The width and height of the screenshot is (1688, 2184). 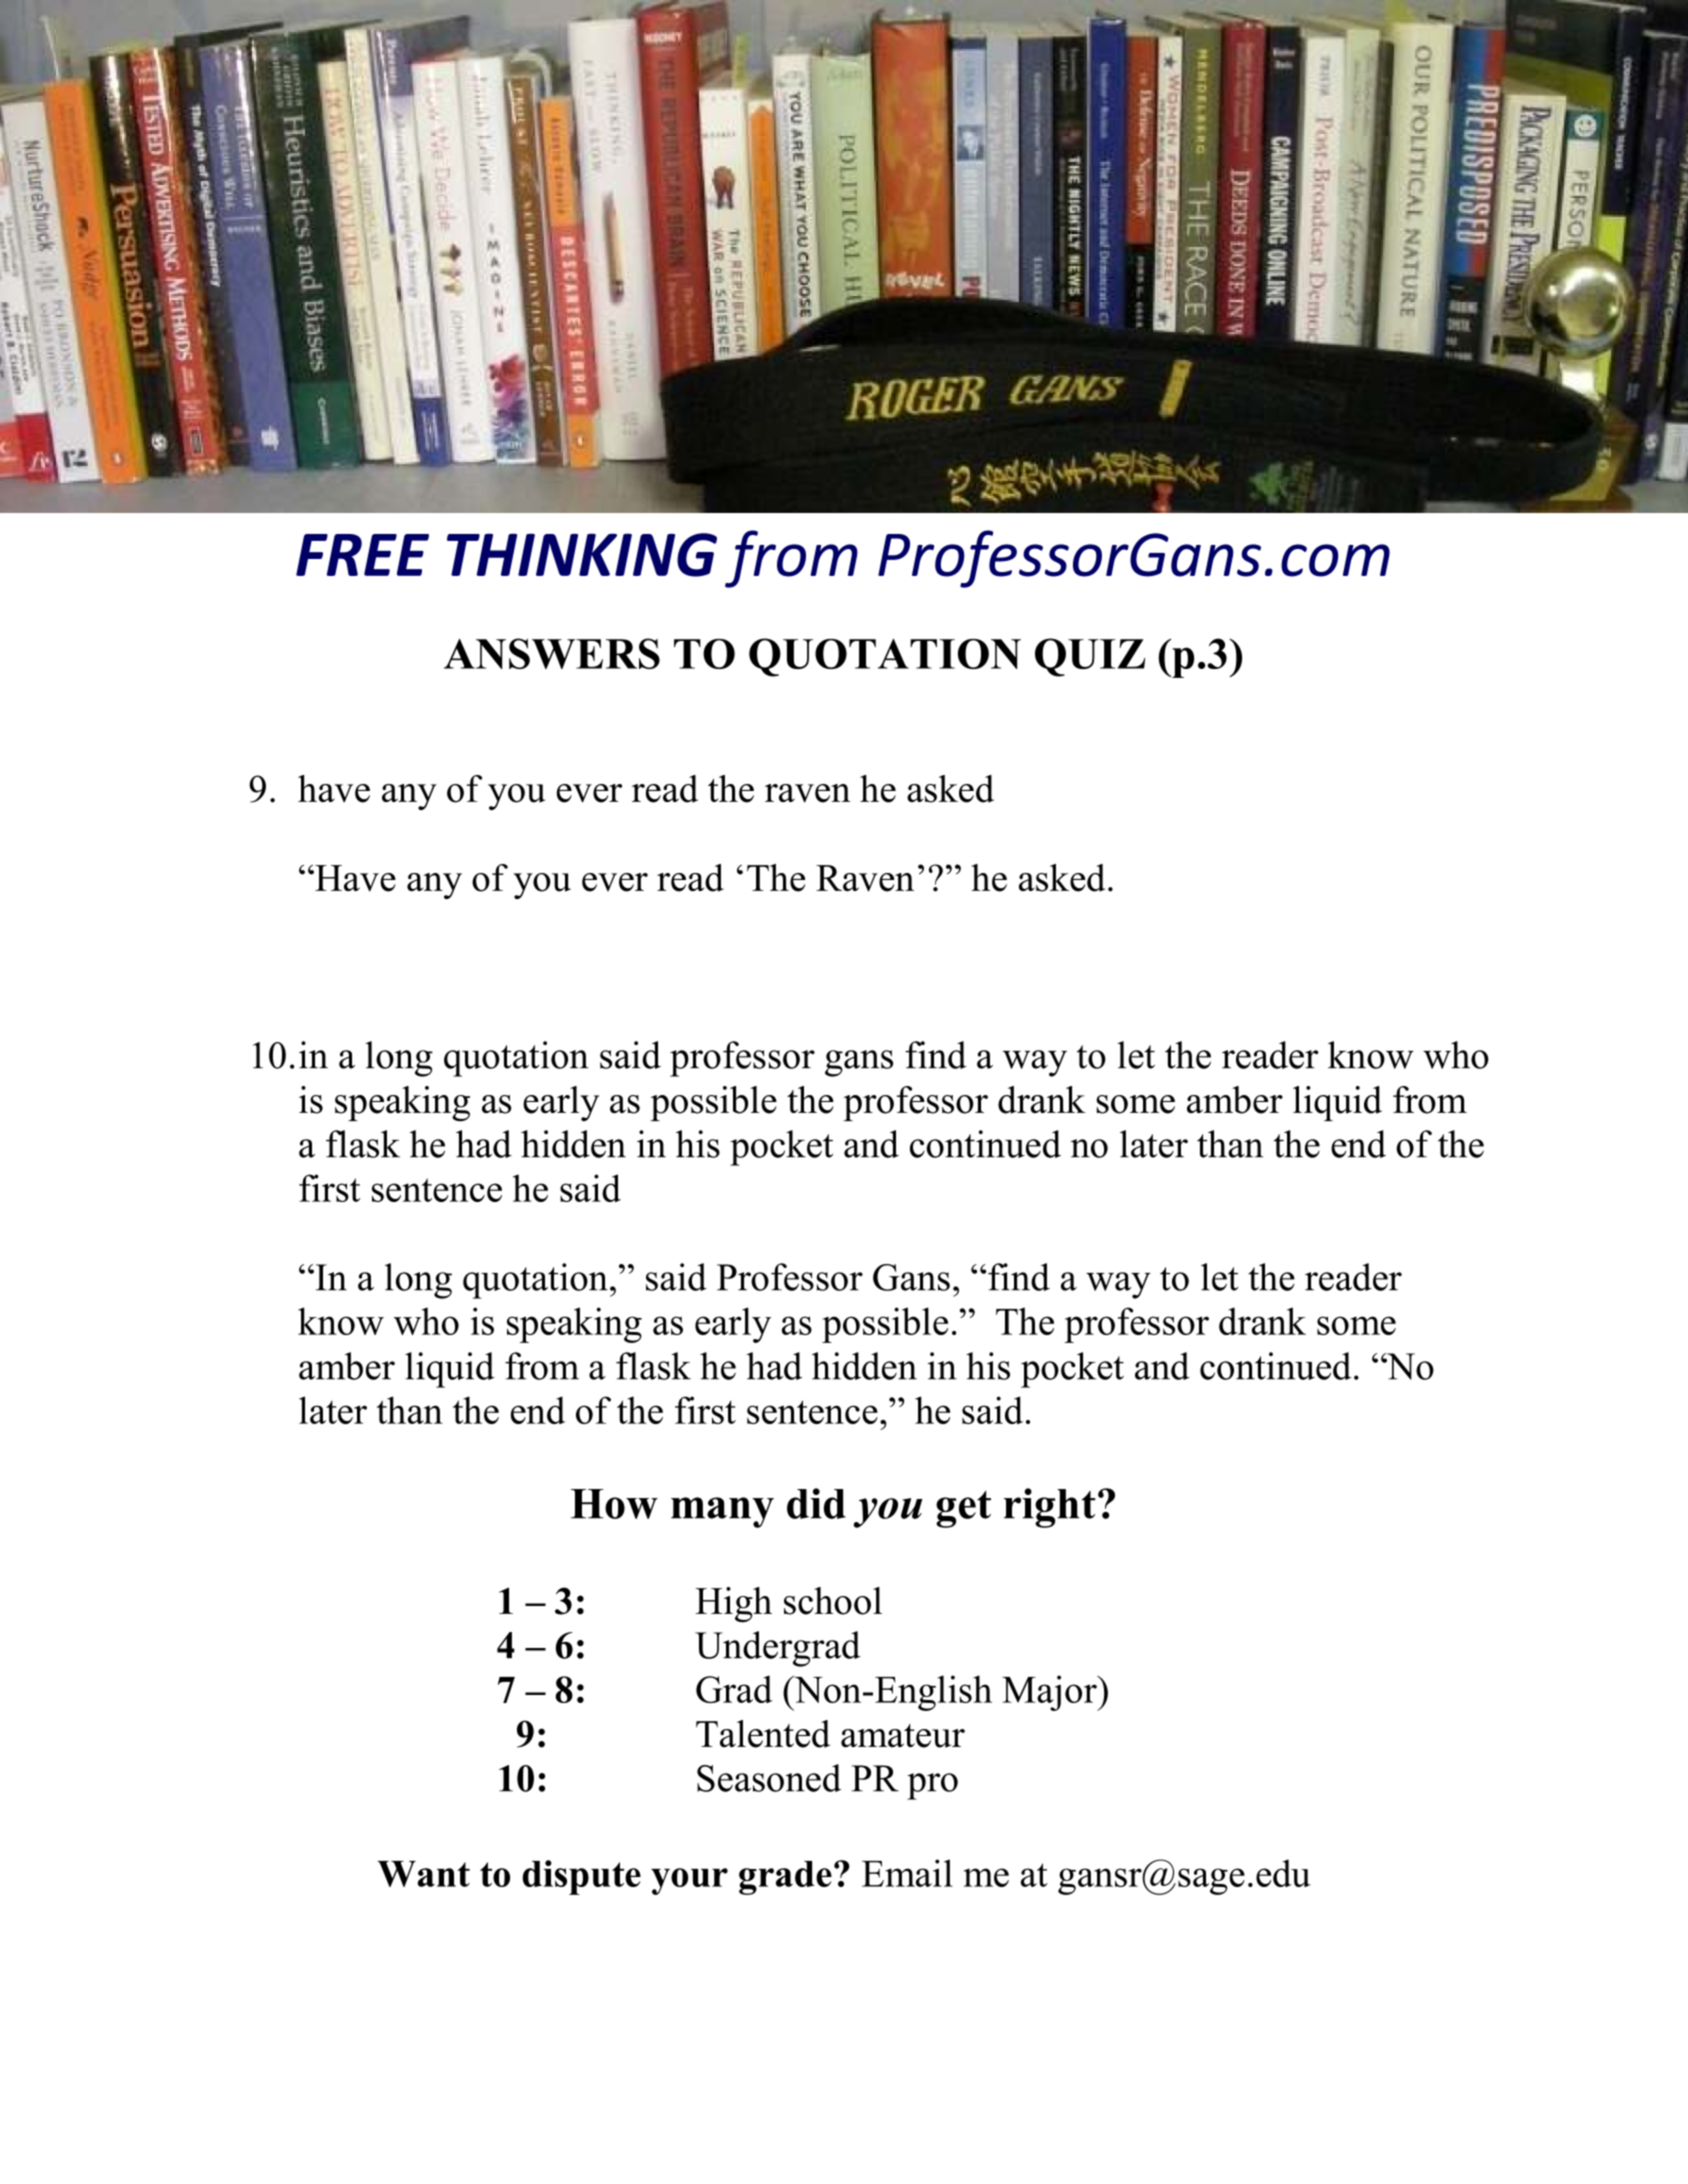 I want to click on get, so click(x=963, y=1509).
